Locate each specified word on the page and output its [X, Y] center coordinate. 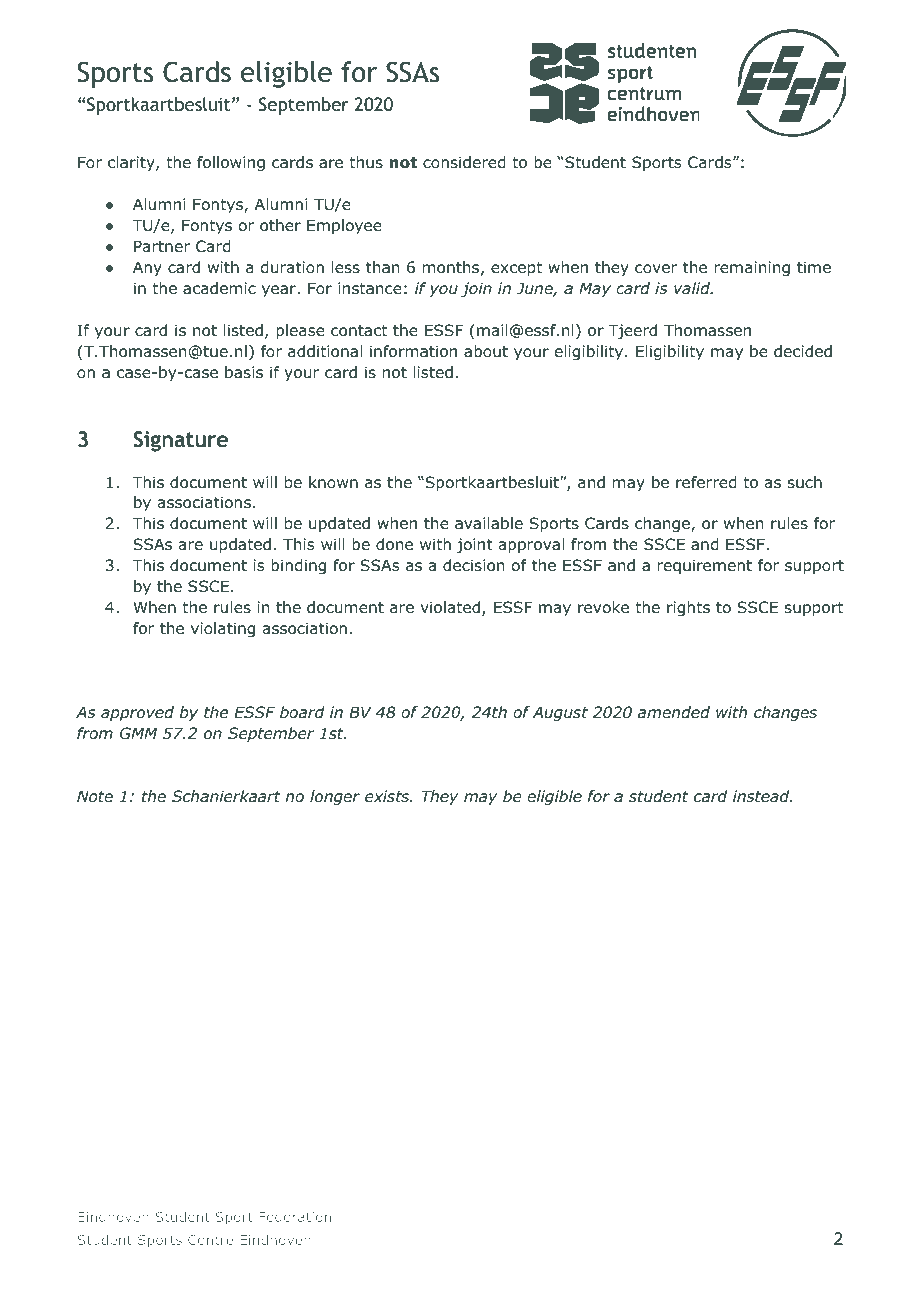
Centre [210, 1240]
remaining [752, 269]
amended [674, 712]
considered [464, 162]
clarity [132, 163]
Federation [295, 1217]
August [560, 713]
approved [137, 713]
